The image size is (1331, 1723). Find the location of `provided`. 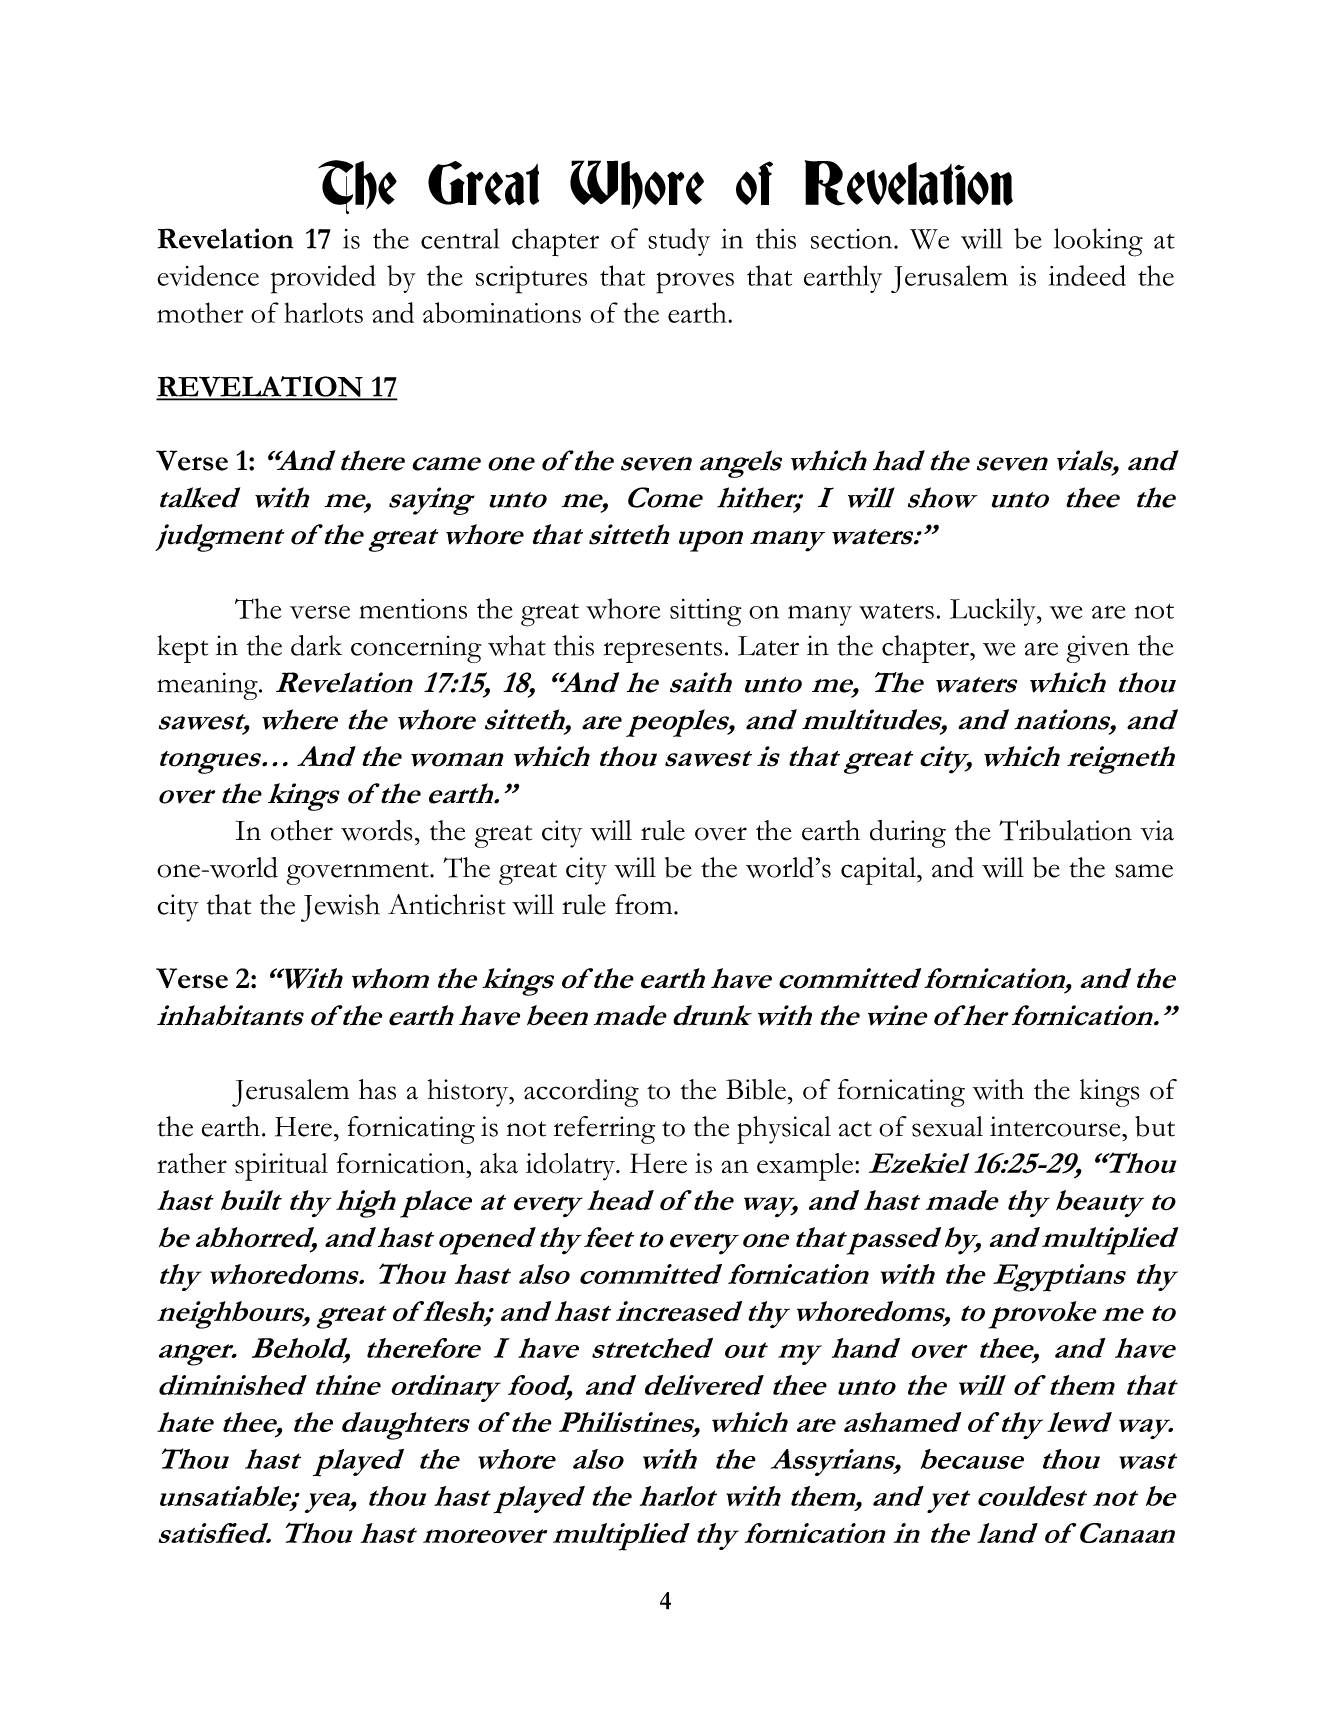

provided is located at coordinates (323, 279).
